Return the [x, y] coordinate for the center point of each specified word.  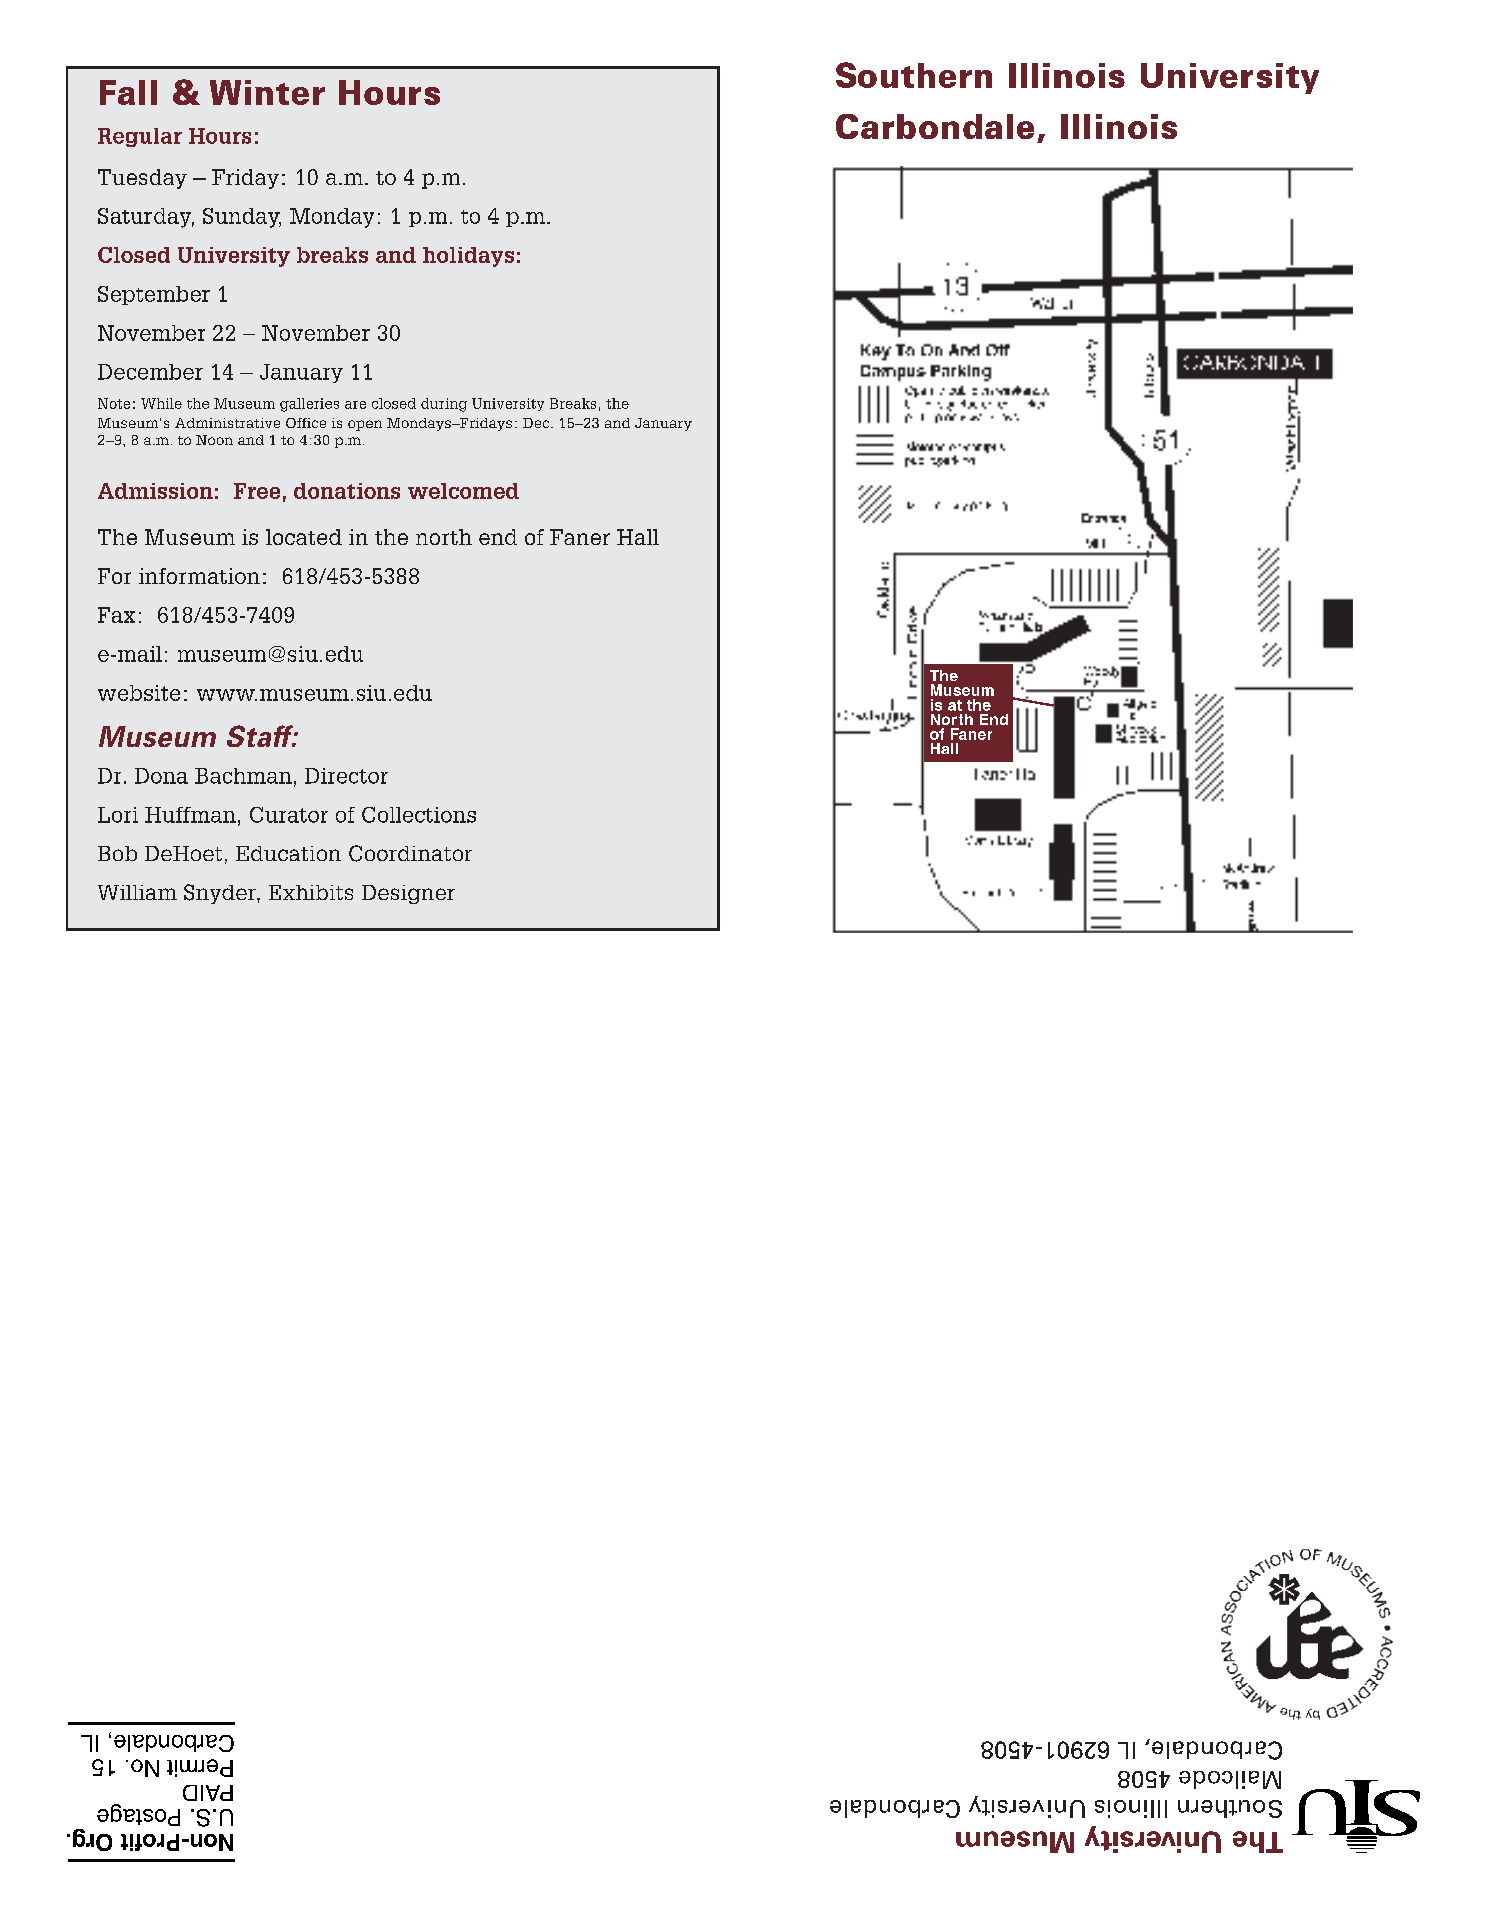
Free [257, 491]
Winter [267, 92]
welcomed [463, 491]
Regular [140, 137]
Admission [155, 491]
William [137, 892]
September [154, 295]
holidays [468, 257]
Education [288, 853]
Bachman [243, 776]
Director [346, 776]
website [139, 693]
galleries [309, 405]
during [444, 405]
